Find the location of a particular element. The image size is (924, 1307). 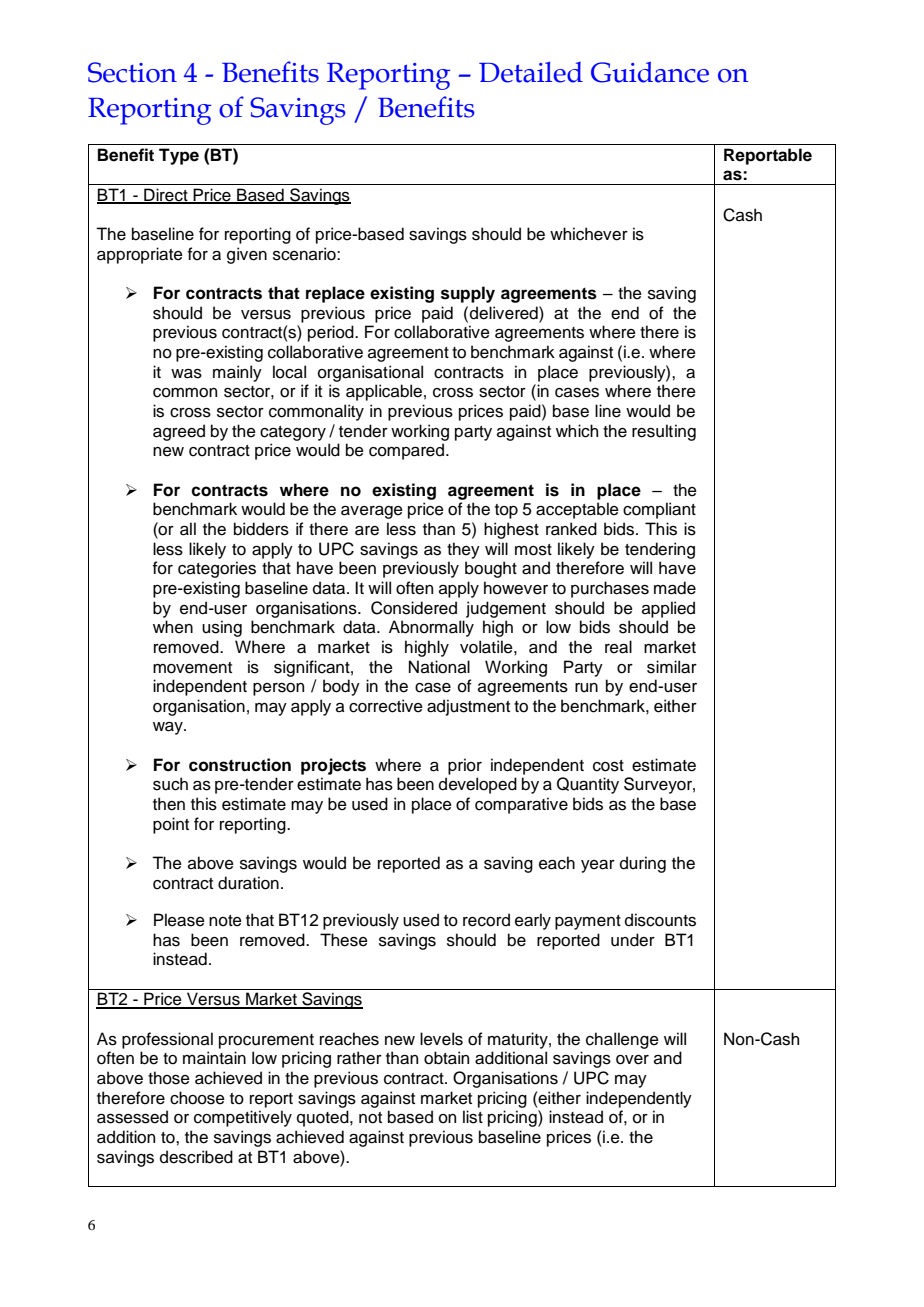

Guidance is located at coordinates (650, 72).
